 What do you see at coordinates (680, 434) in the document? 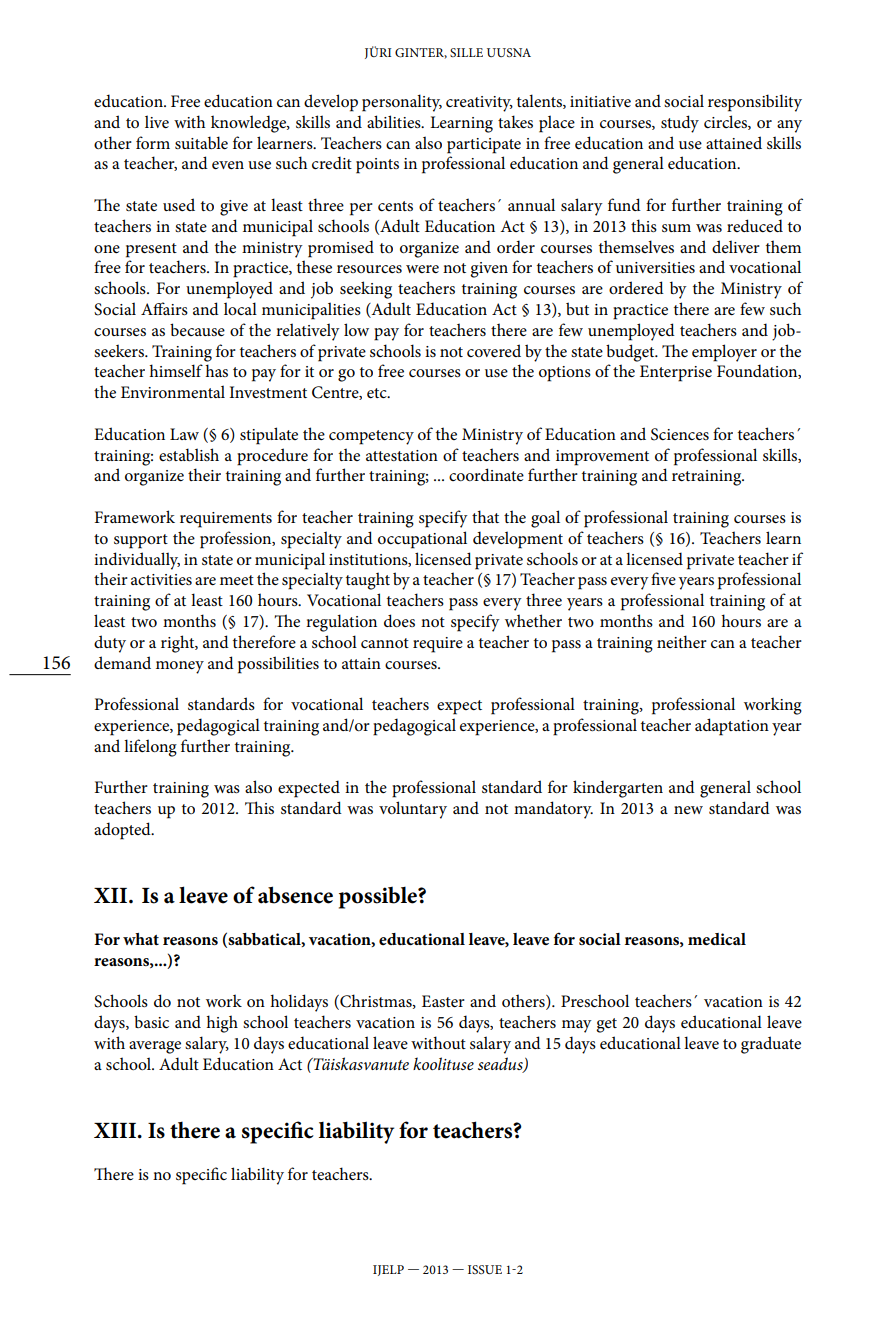
I see `Sciences` at bounding box center [680, 434].
